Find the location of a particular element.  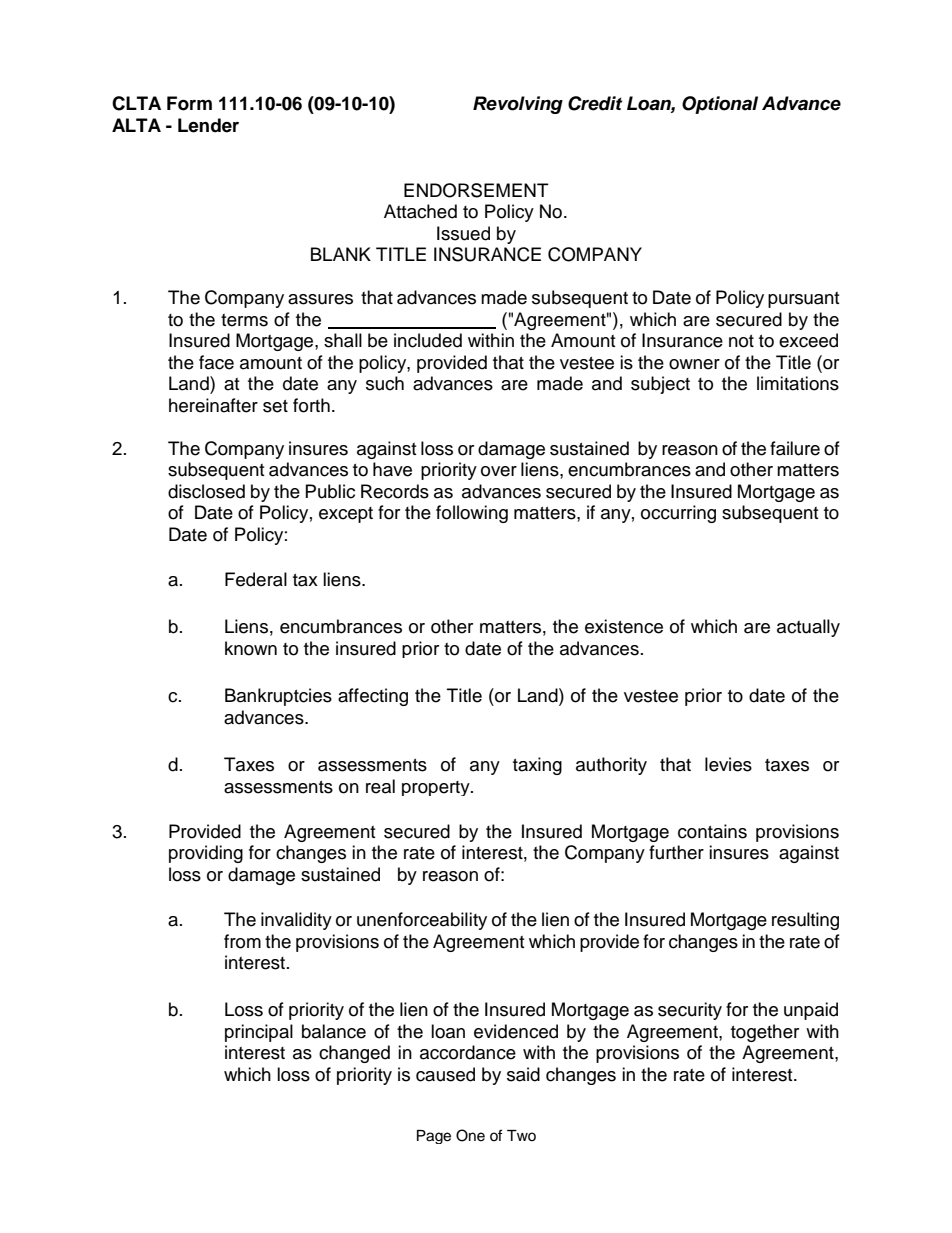

principal is located at coordinates (259, 1033).
